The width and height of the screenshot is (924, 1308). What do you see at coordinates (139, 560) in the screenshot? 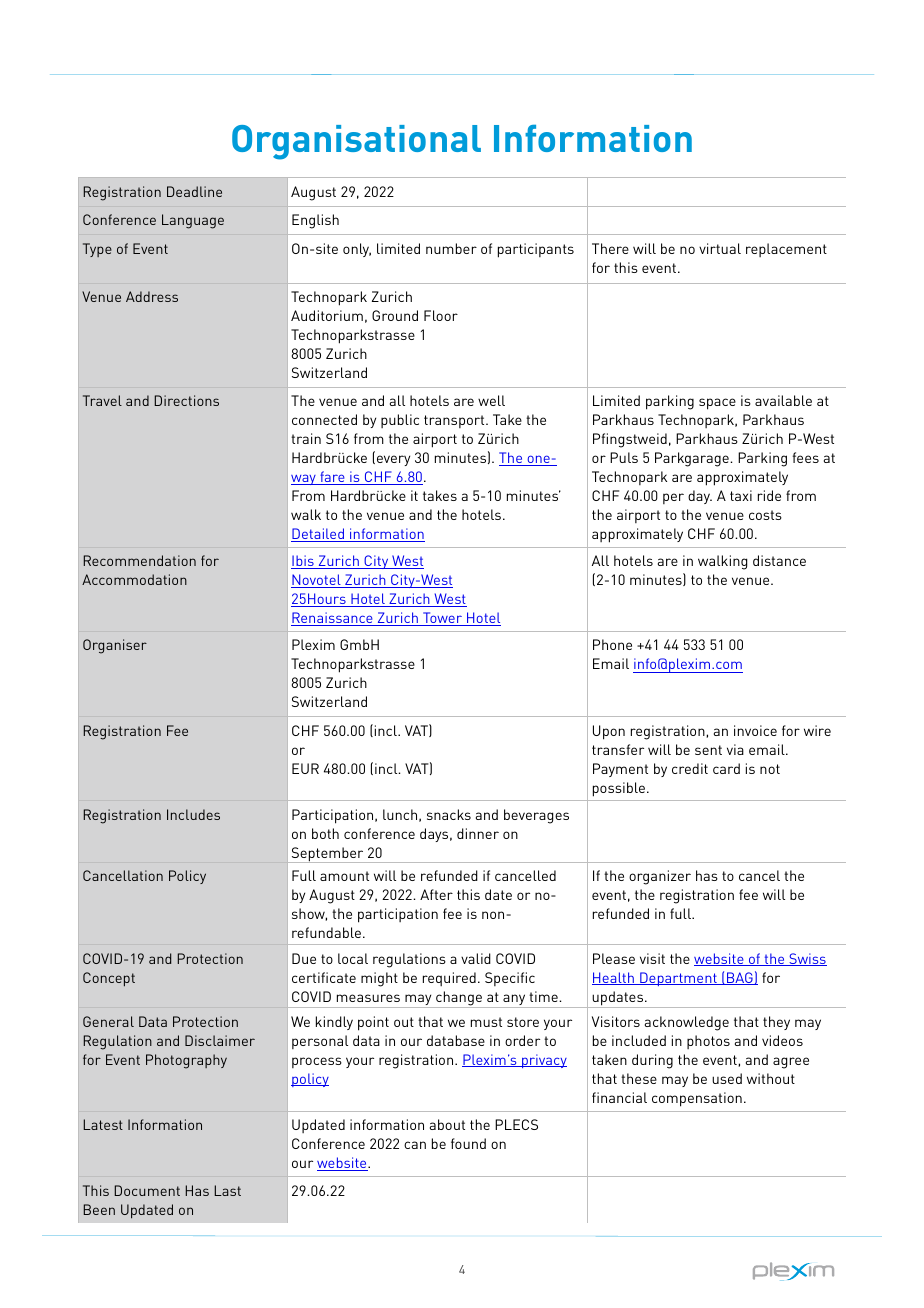
I see `Recommendation` at bounding box center [139, 560].
